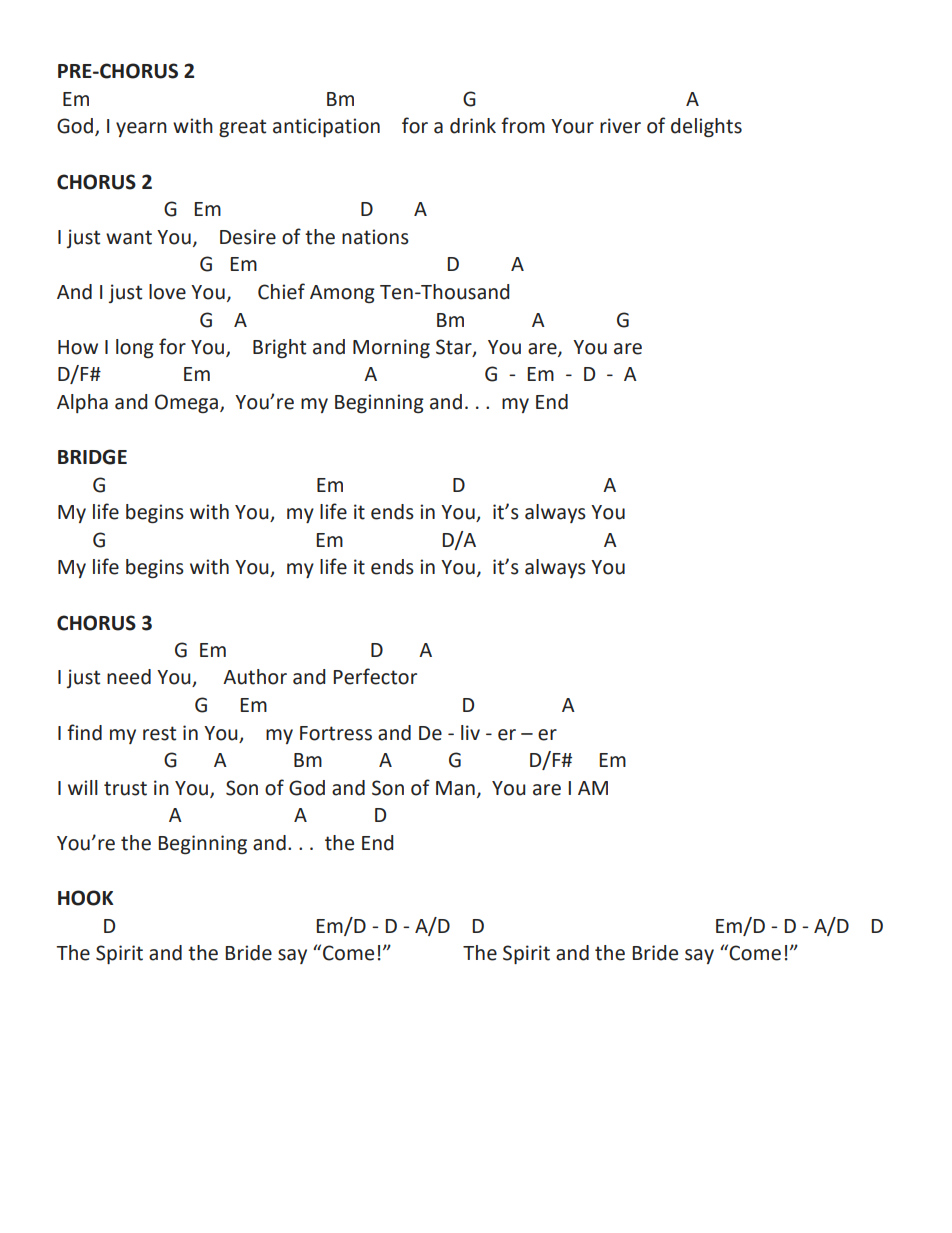 This page has width=952, height=1233. I want to click on Star, so click(455, 347).
